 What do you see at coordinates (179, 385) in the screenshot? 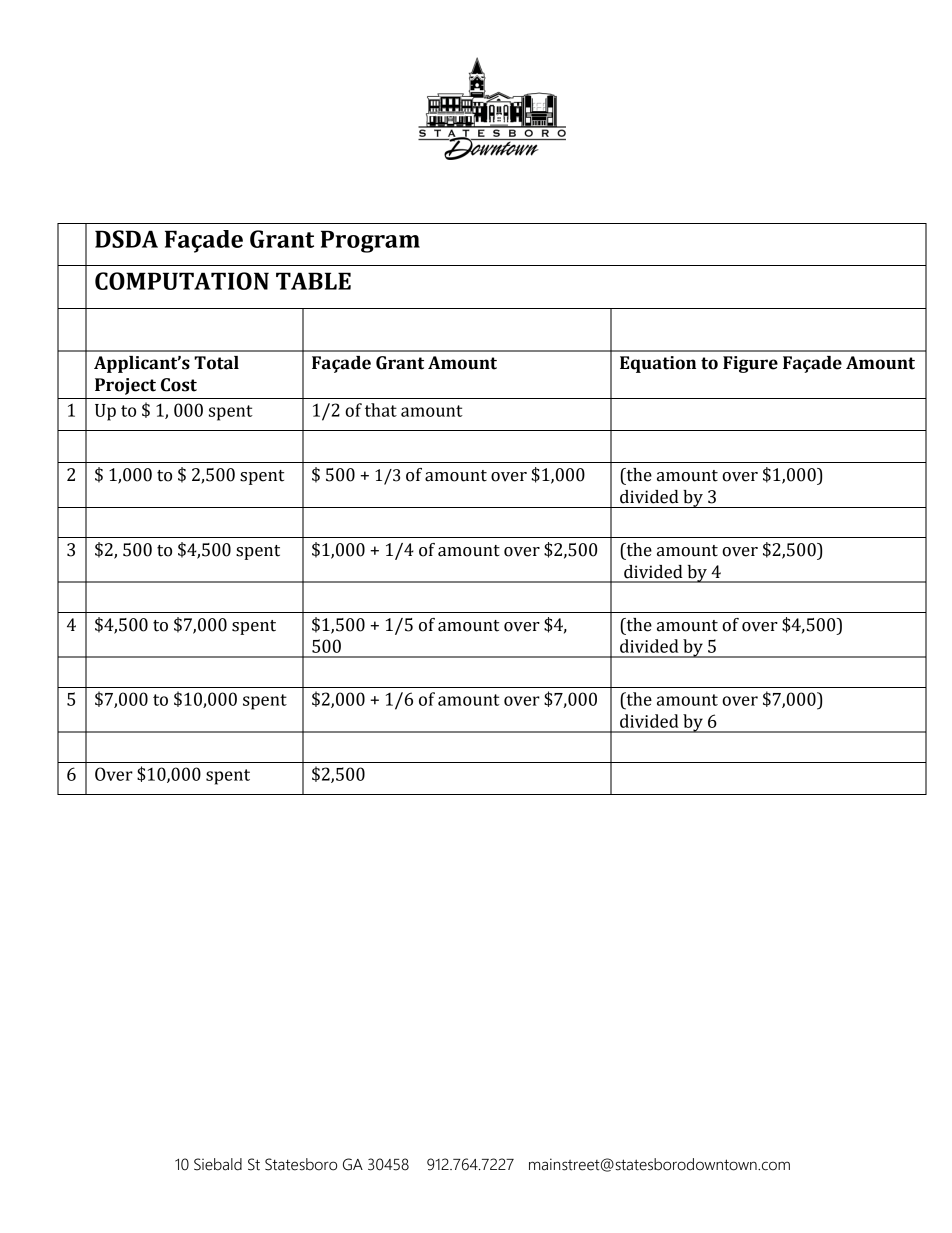
I see `Cost` at bounding box center [179, 385].
